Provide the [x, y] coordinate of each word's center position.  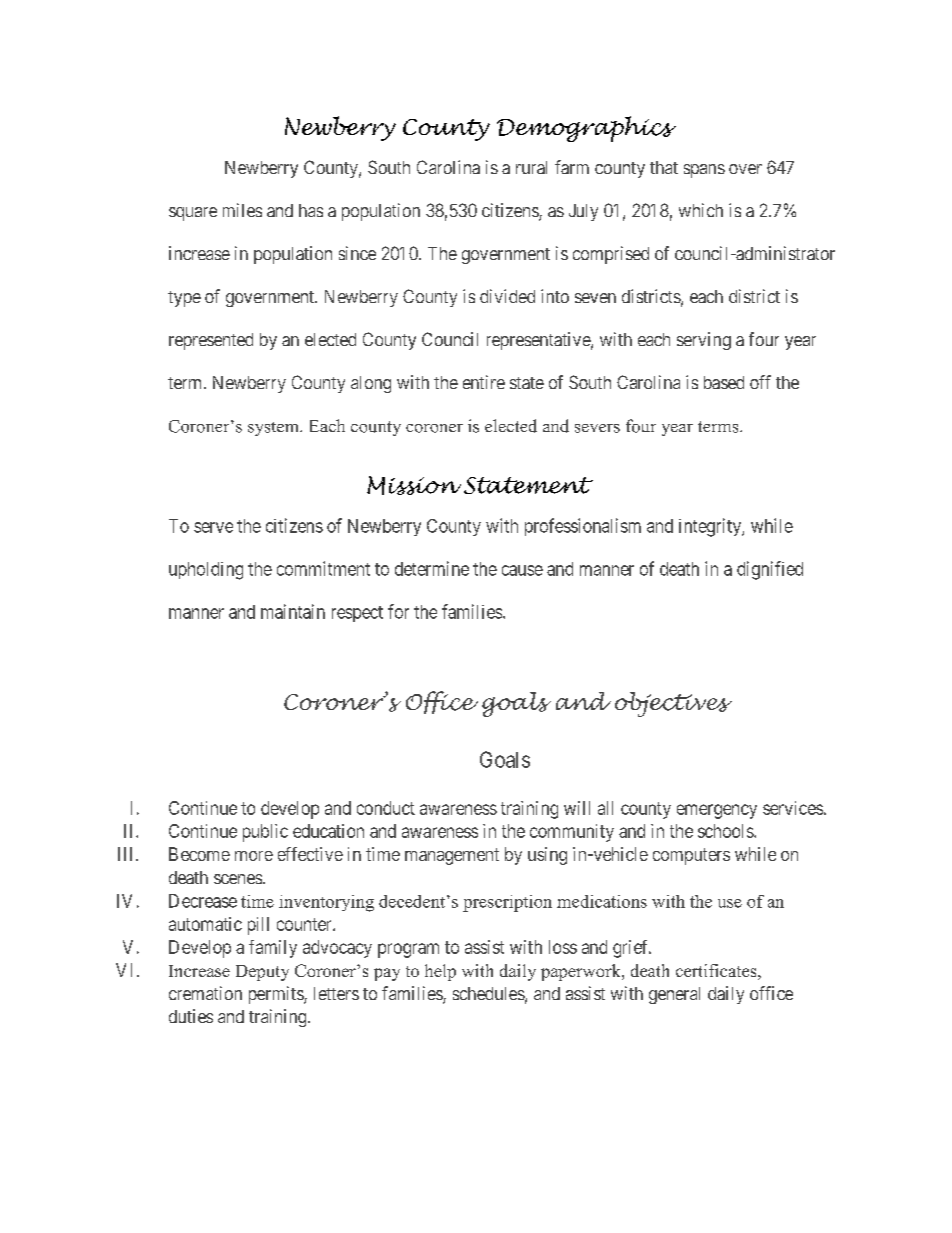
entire [484, 382]
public [265, 833]
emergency [717, 811]
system [274, 429]
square [193, 214]
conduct [386, 808]
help [440, 972]
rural [531, 167]
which [701, 210]
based [724, 382]
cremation [205, 993]
